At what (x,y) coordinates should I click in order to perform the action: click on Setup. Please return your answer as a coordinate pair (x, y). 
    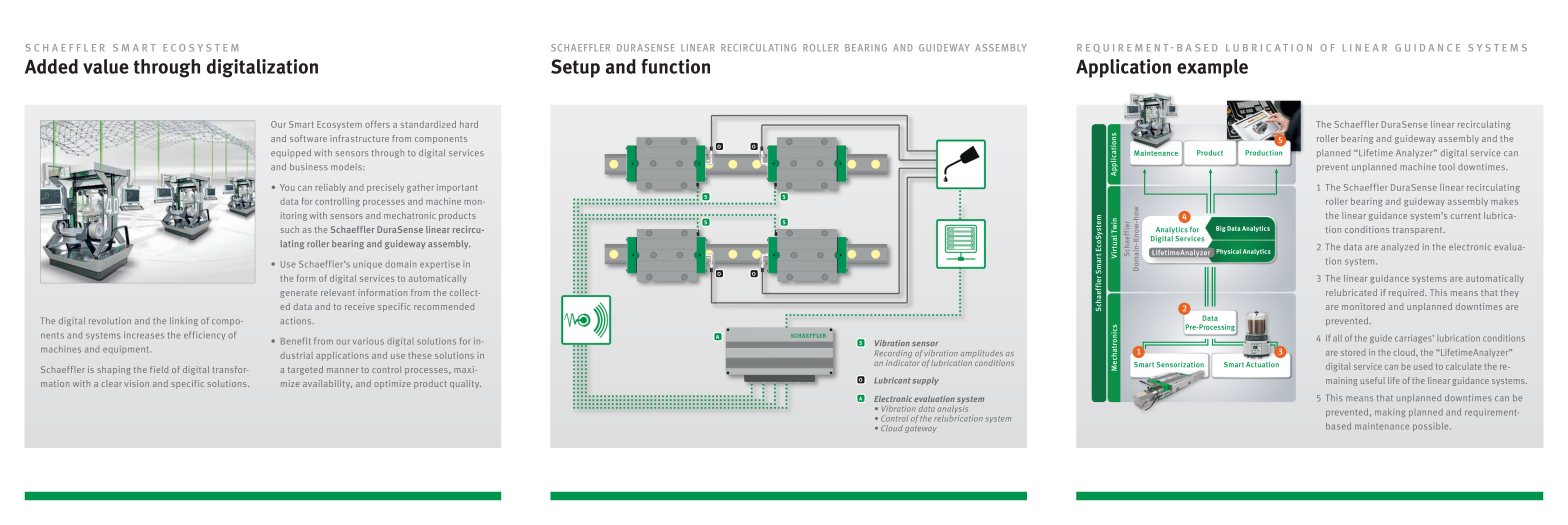
    Looking at the image, I should click on (575, 68).
